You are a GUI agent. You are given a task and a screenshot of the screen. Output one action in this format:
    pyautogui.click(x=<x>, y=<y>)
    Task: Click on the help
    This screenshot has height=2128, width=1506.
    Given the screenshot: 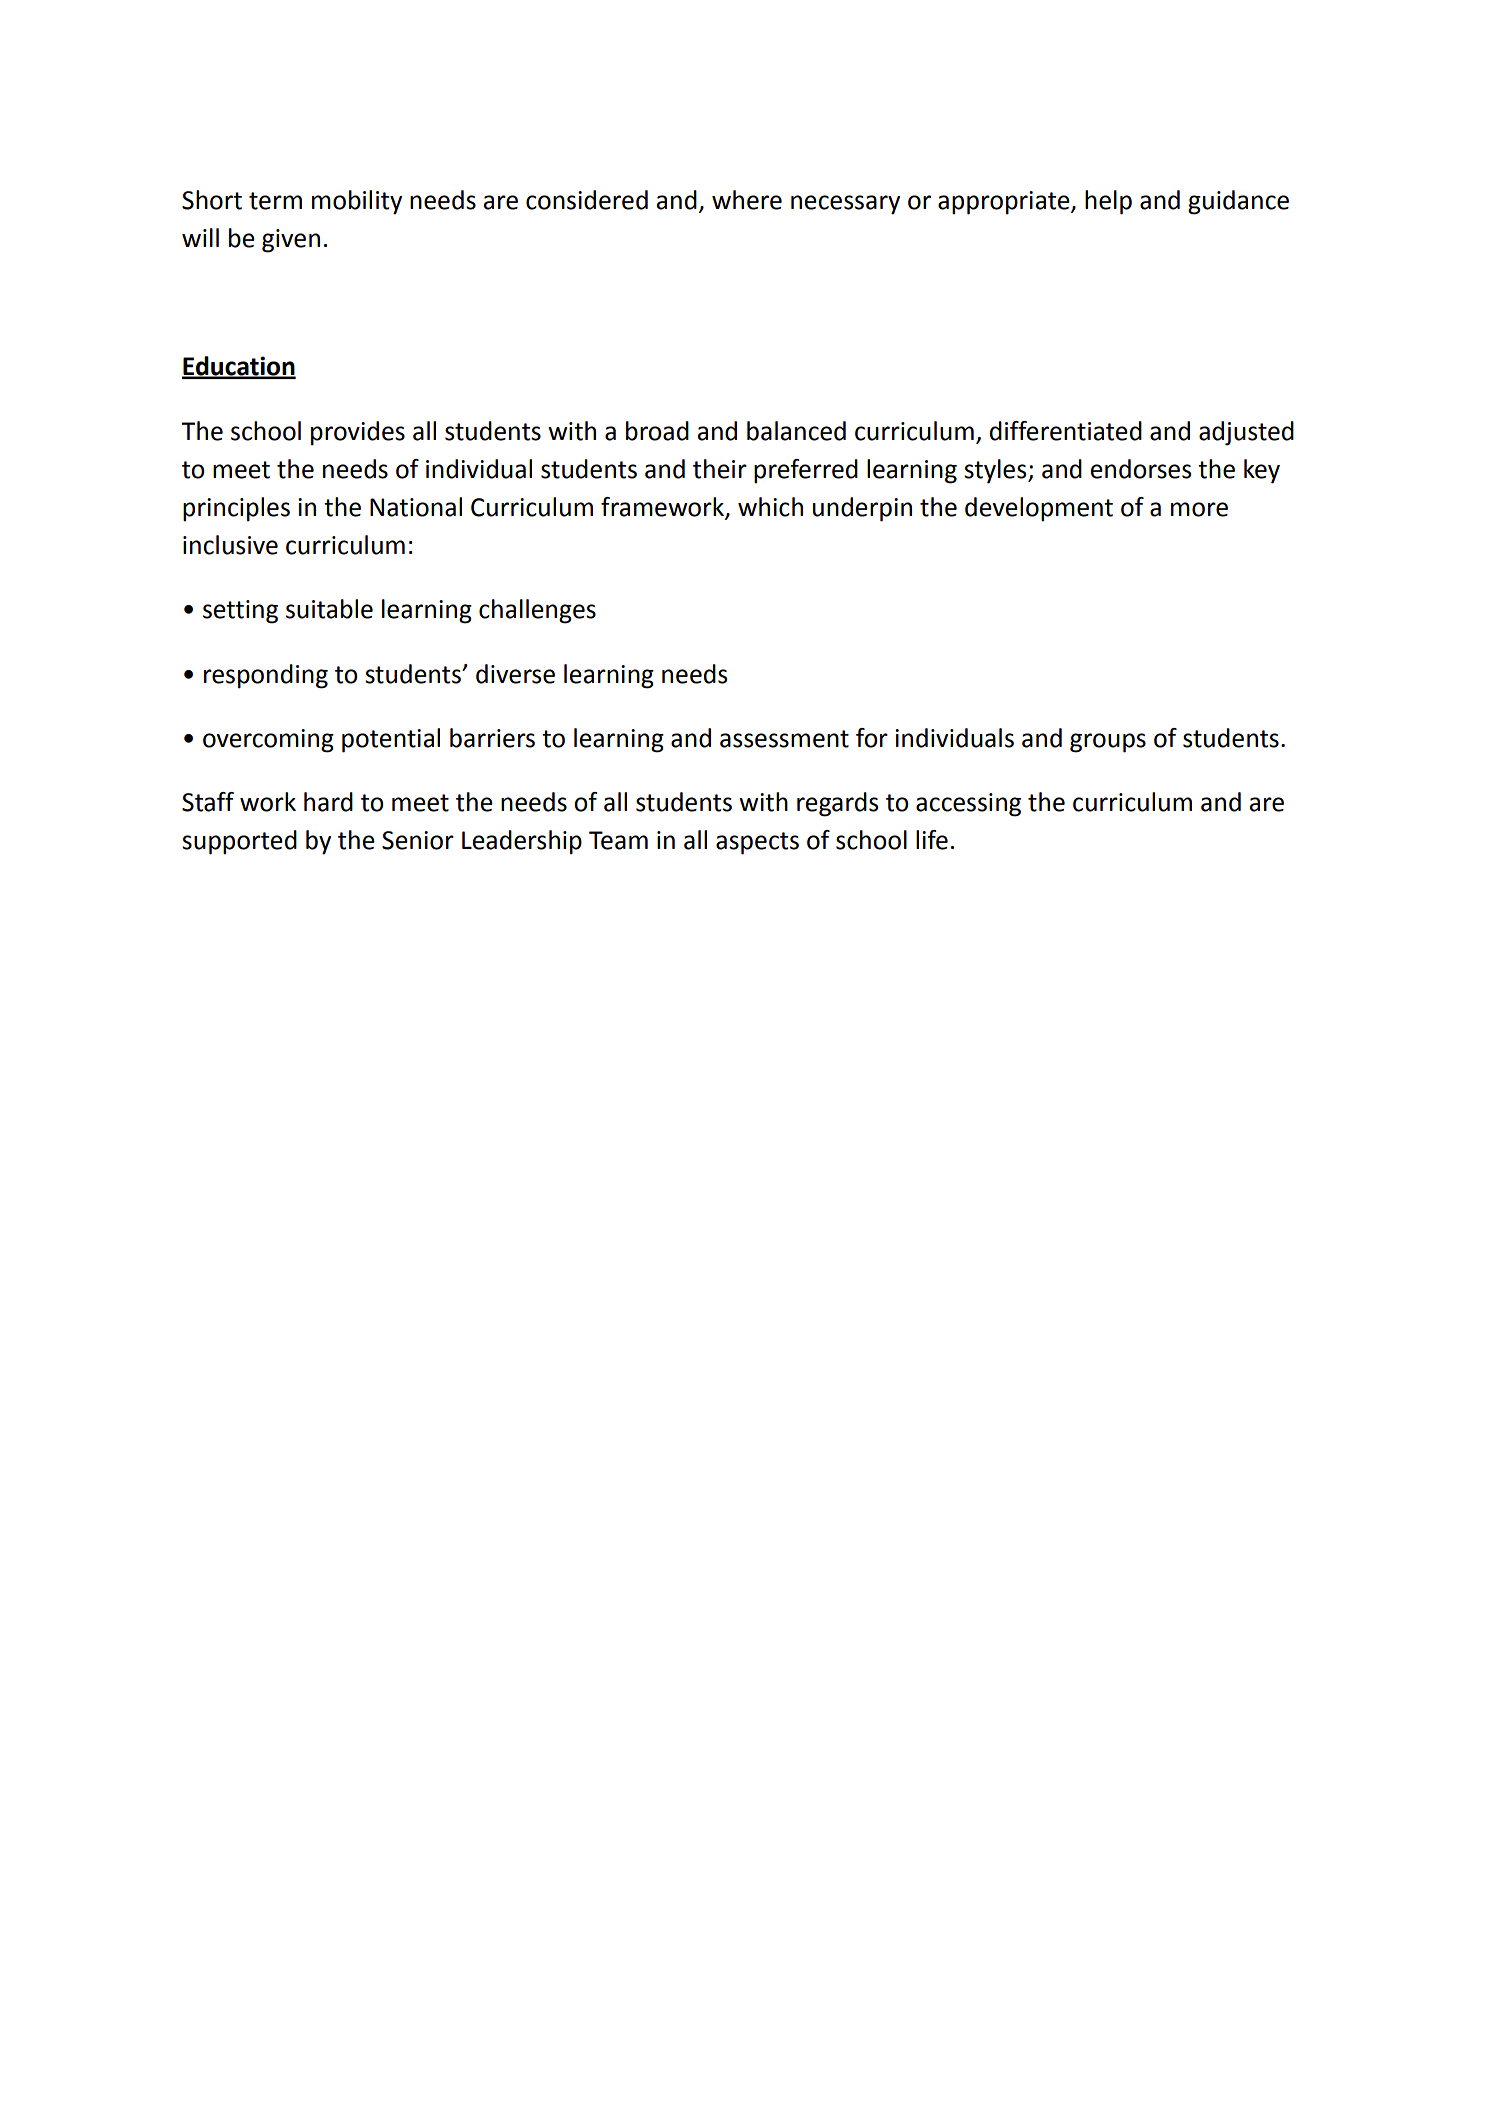 What is the action you would take?
    pyautogui.click(x=1108, y=202)
